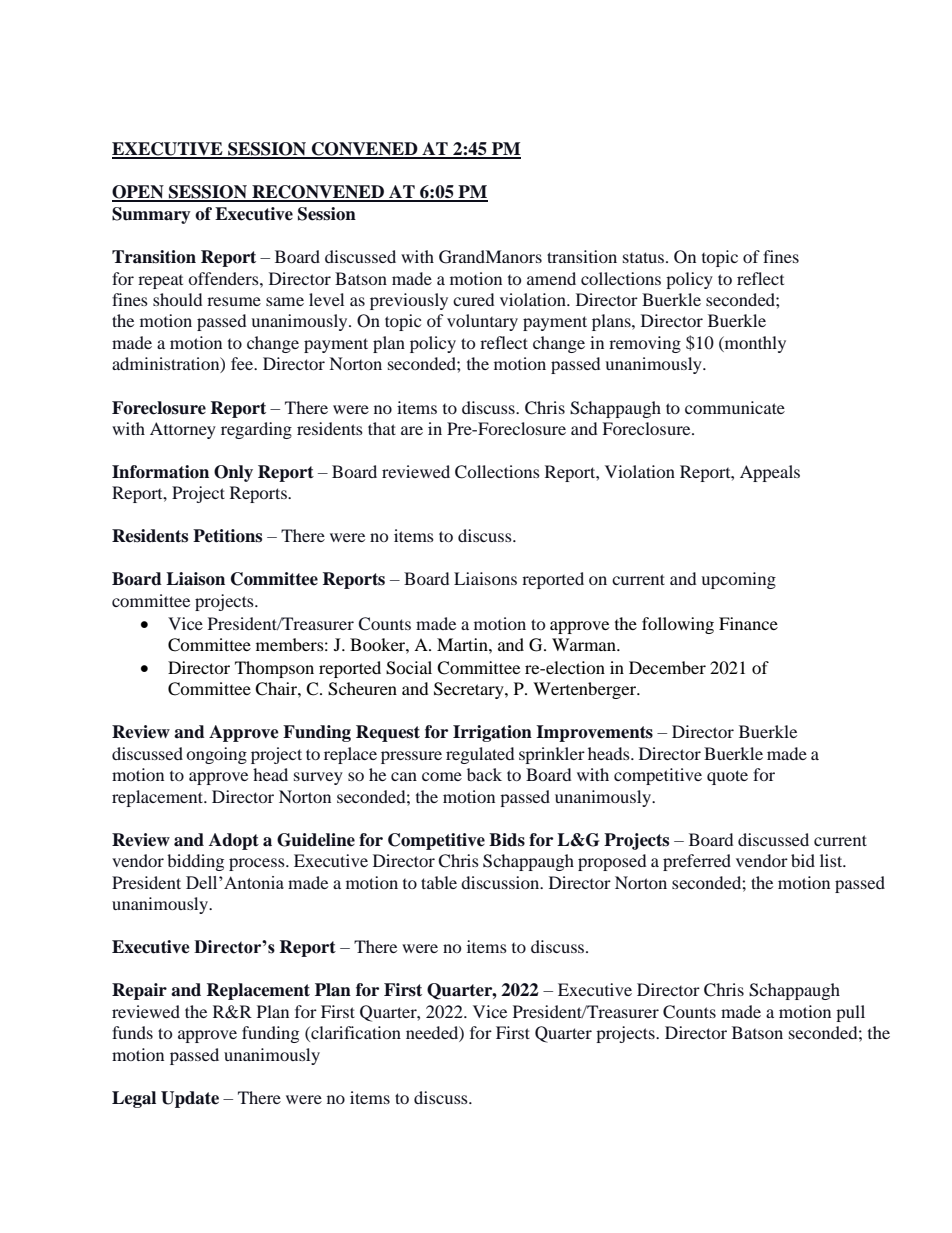 Image resolution: width=952 pixels, height=1233 pixels. Describe the element at coordinates (274, 669) in the document. I see `Thompson` at that location.
